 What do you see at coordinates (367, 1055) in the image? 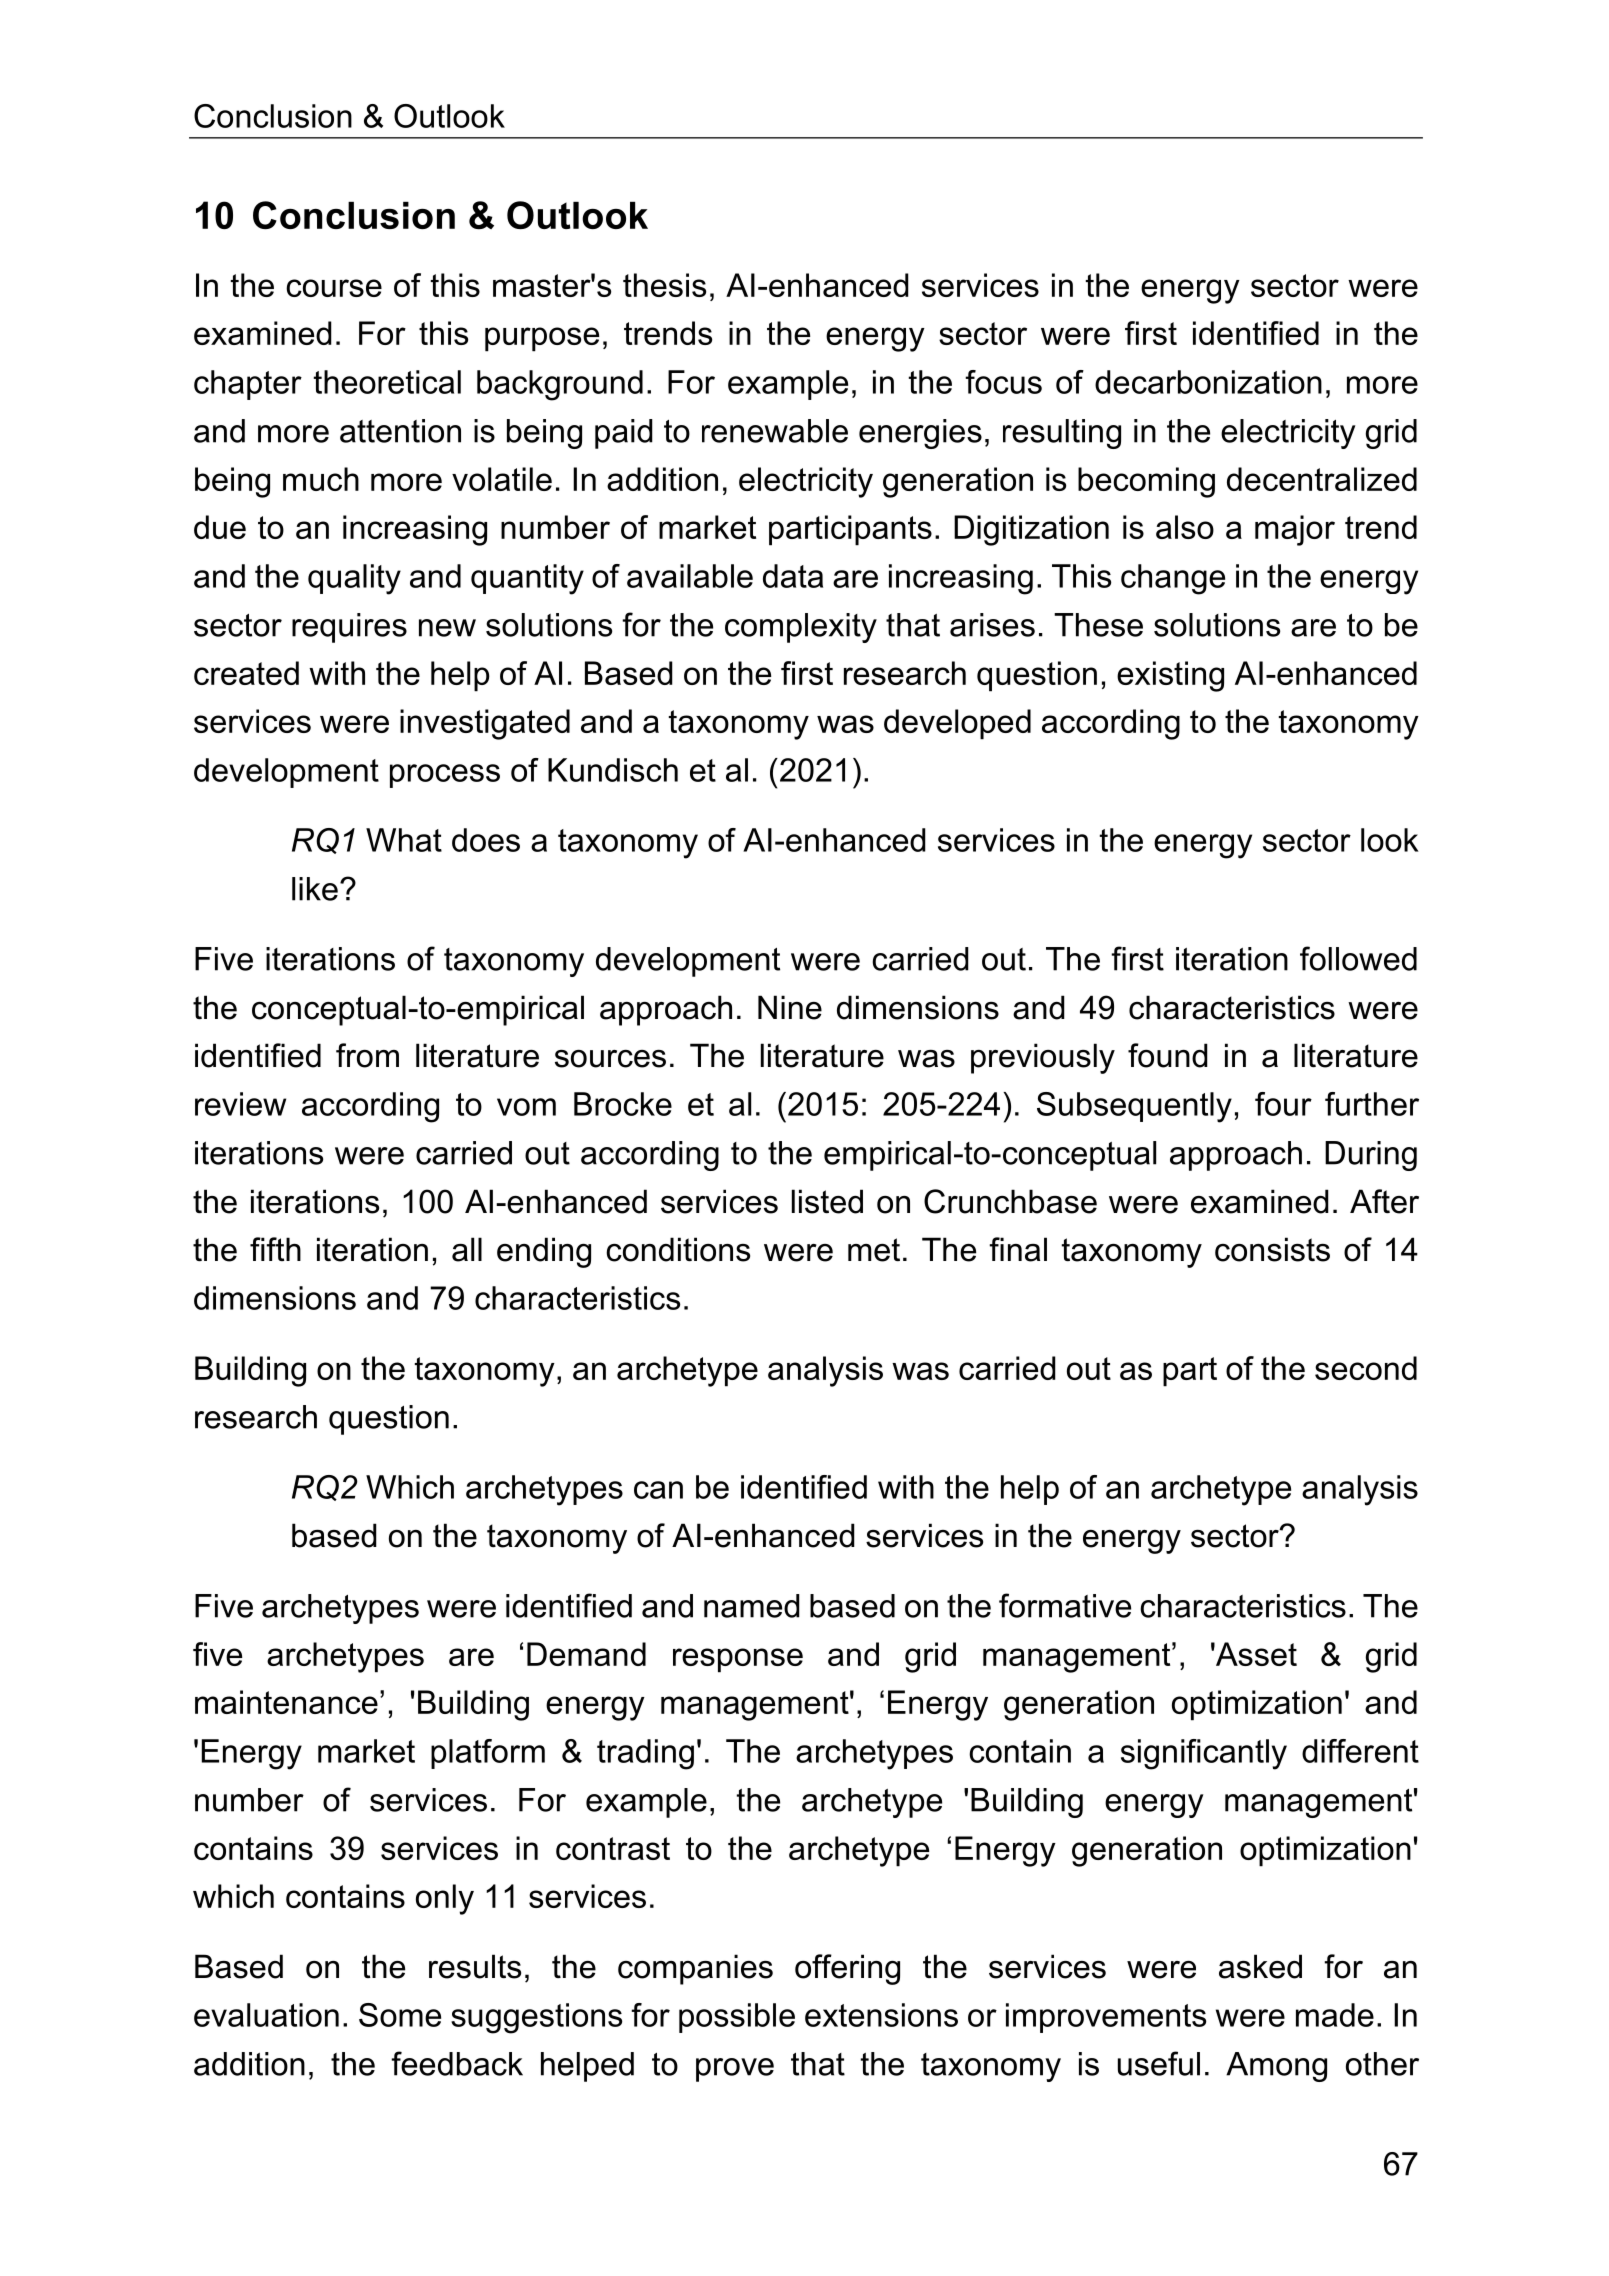
I see `from` at bounding box center [367, 1055].
